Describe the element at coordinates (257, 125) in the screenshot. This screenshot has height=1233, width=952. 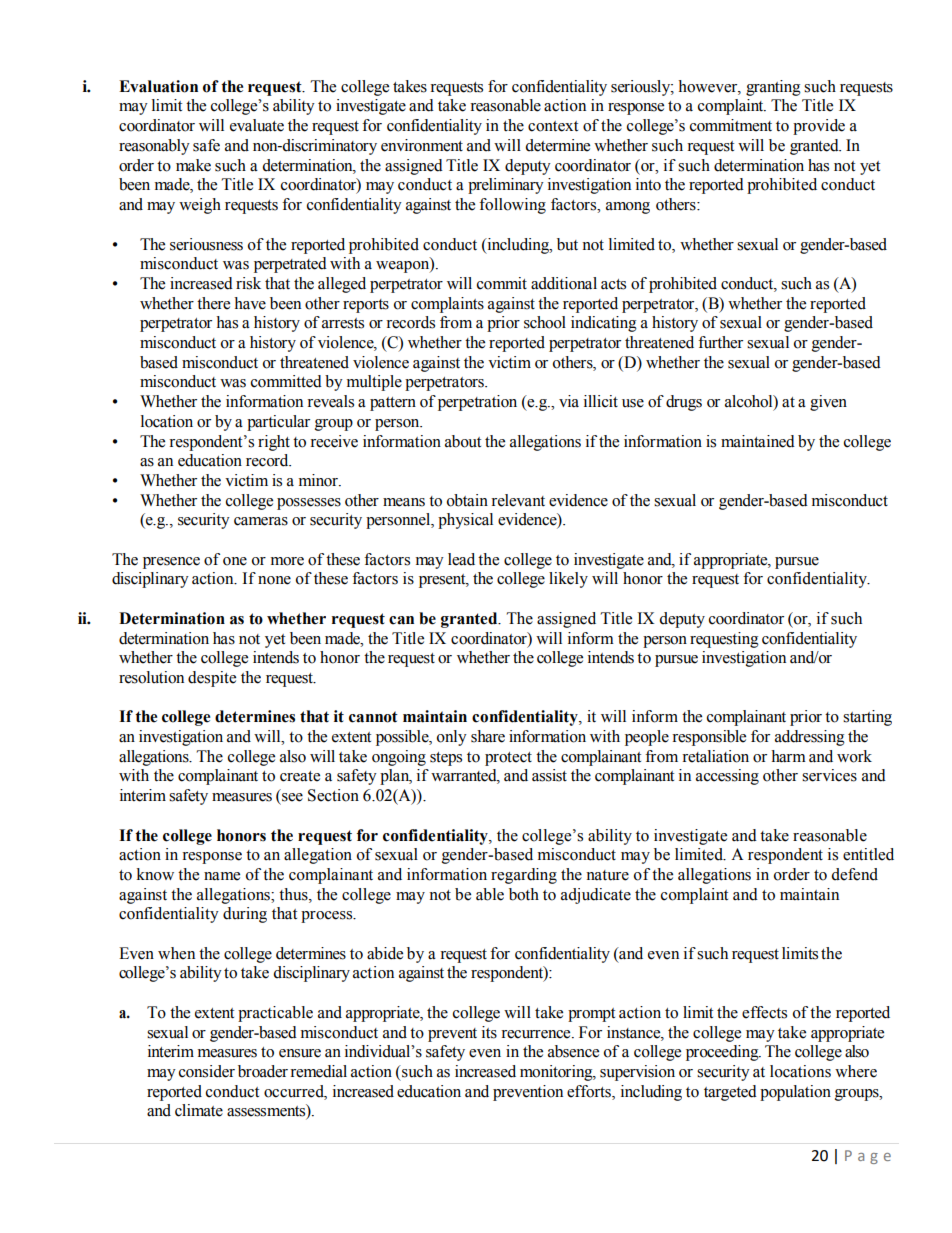
I see `evaluate` at that location.
